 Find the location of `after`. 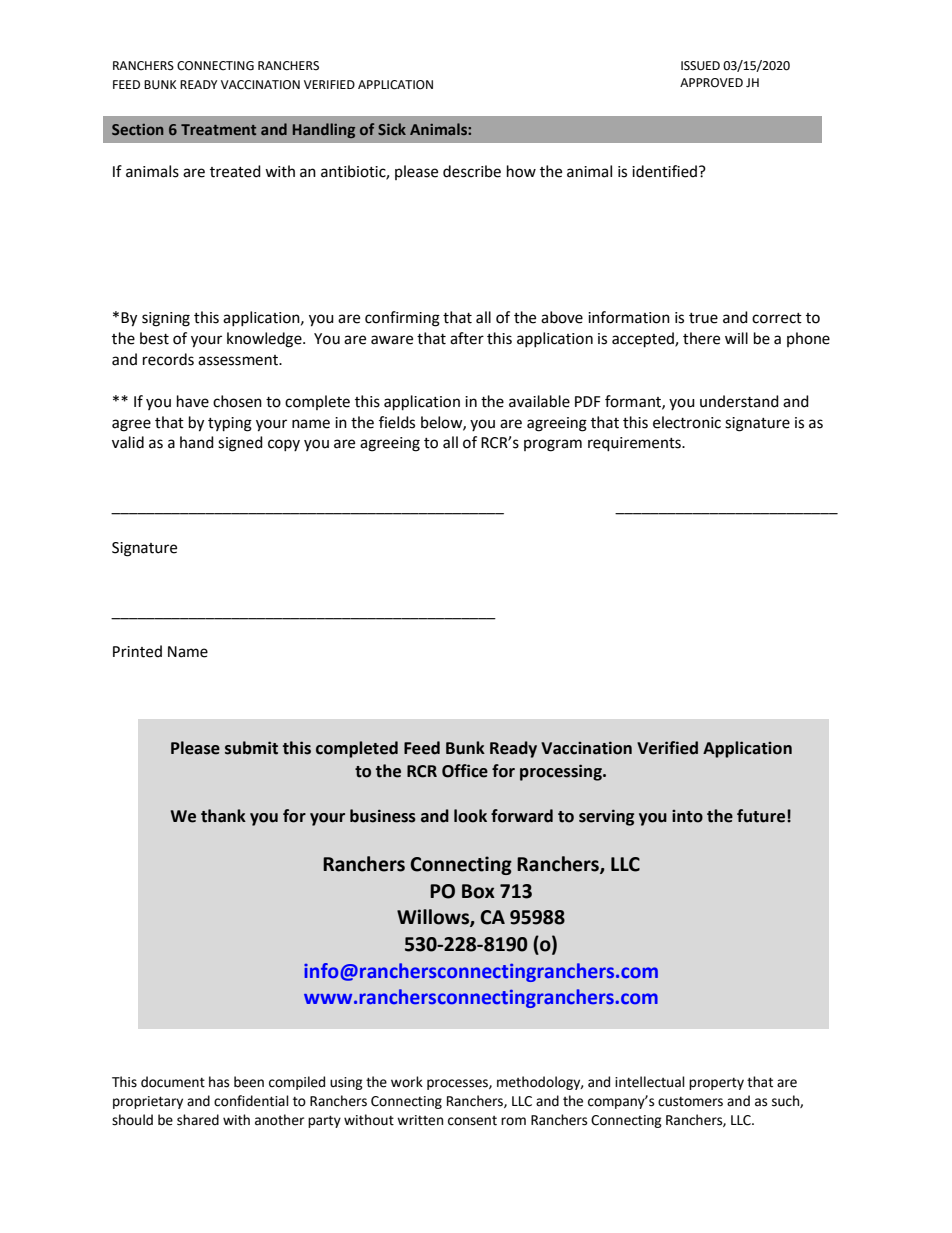

after is located at coordinates (467, 338).
